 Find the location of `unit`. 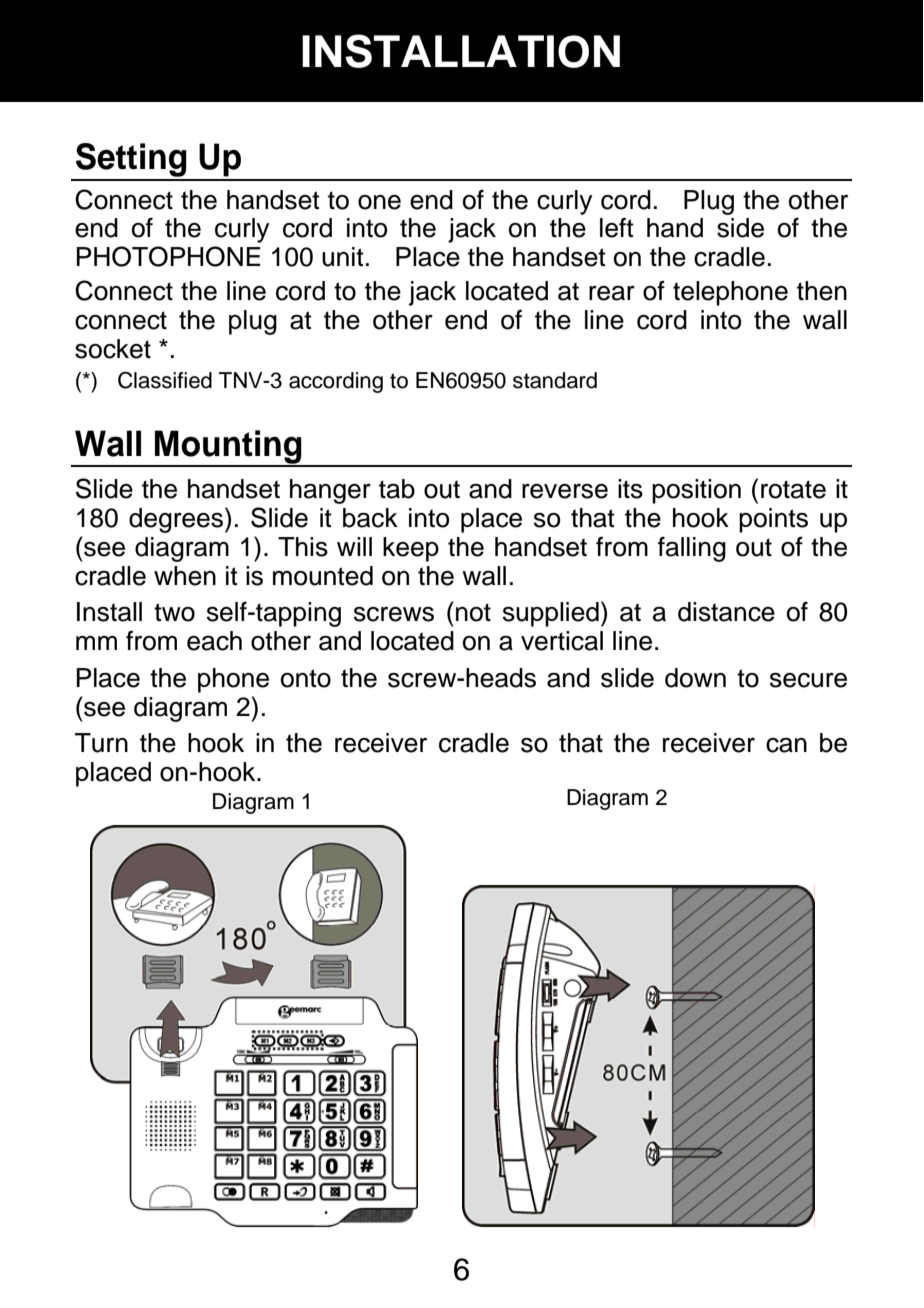

unit is located at coordinates (343, 257).
